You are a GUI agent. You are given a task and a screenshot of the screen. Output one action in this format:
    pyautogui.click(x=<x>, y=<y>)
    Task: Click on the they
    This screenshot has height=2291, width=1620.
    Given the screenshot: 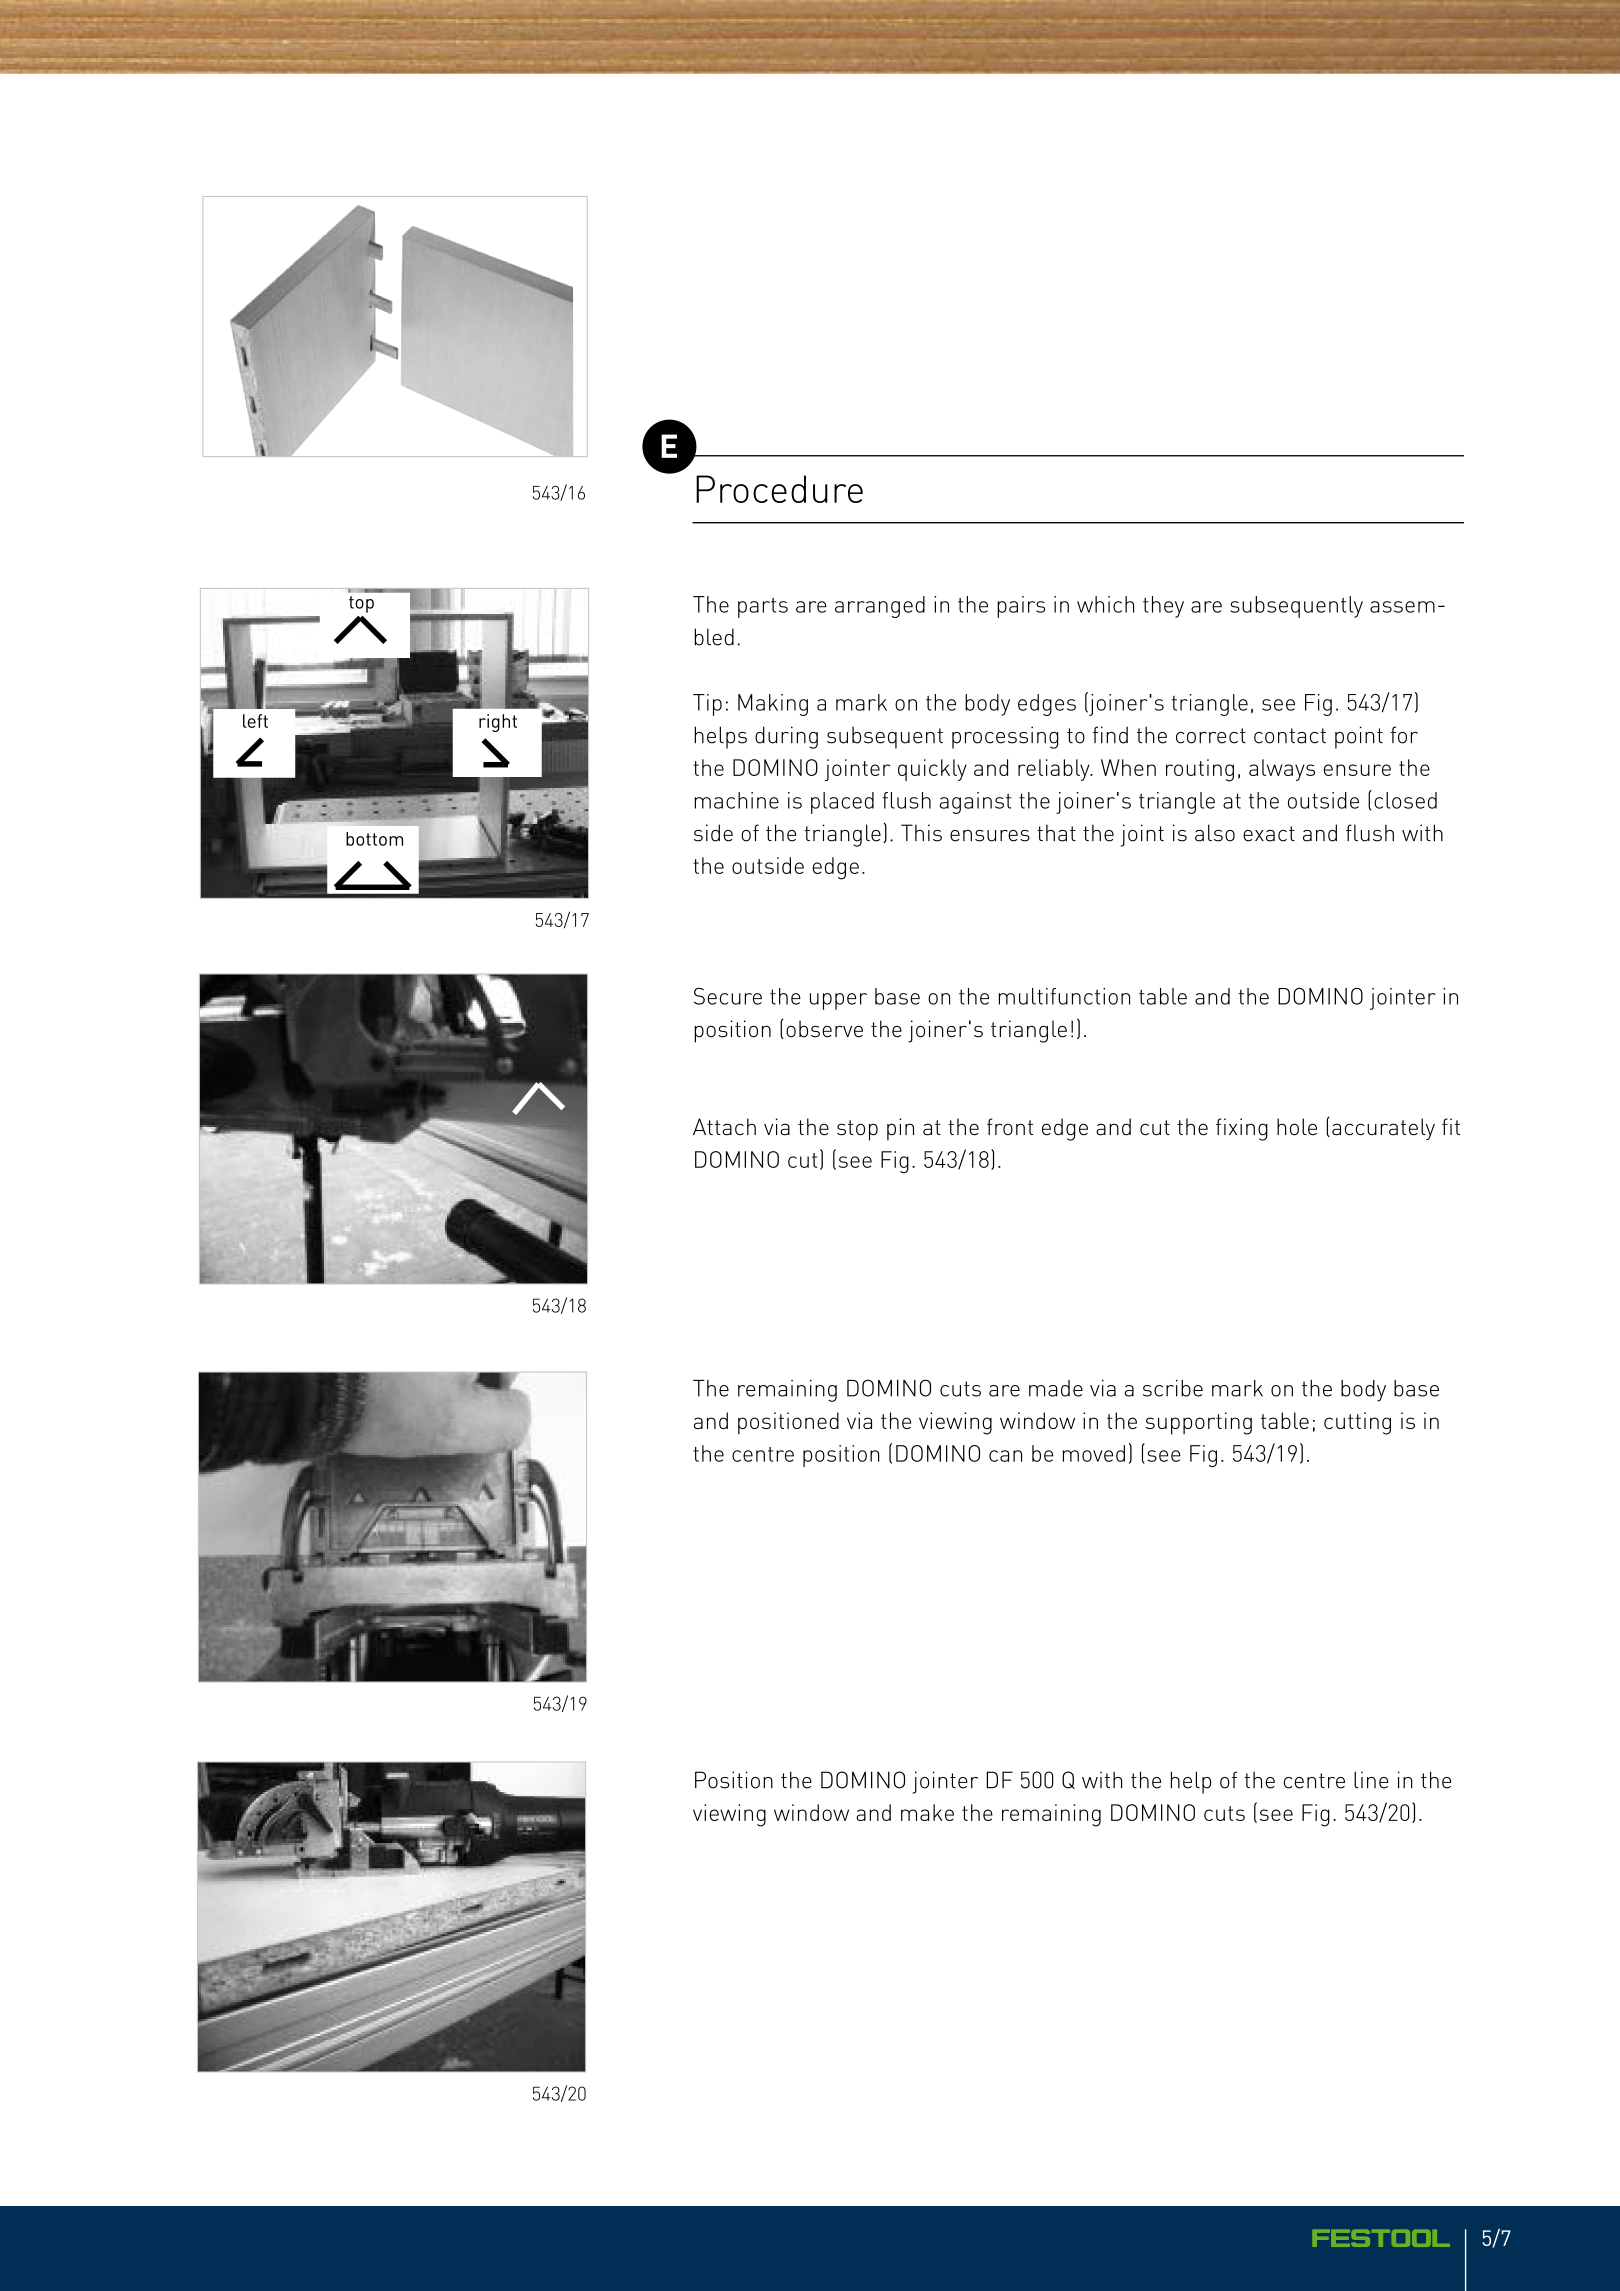 What is the action you would take?
    pyautogui.click(x=1163, y=607)
